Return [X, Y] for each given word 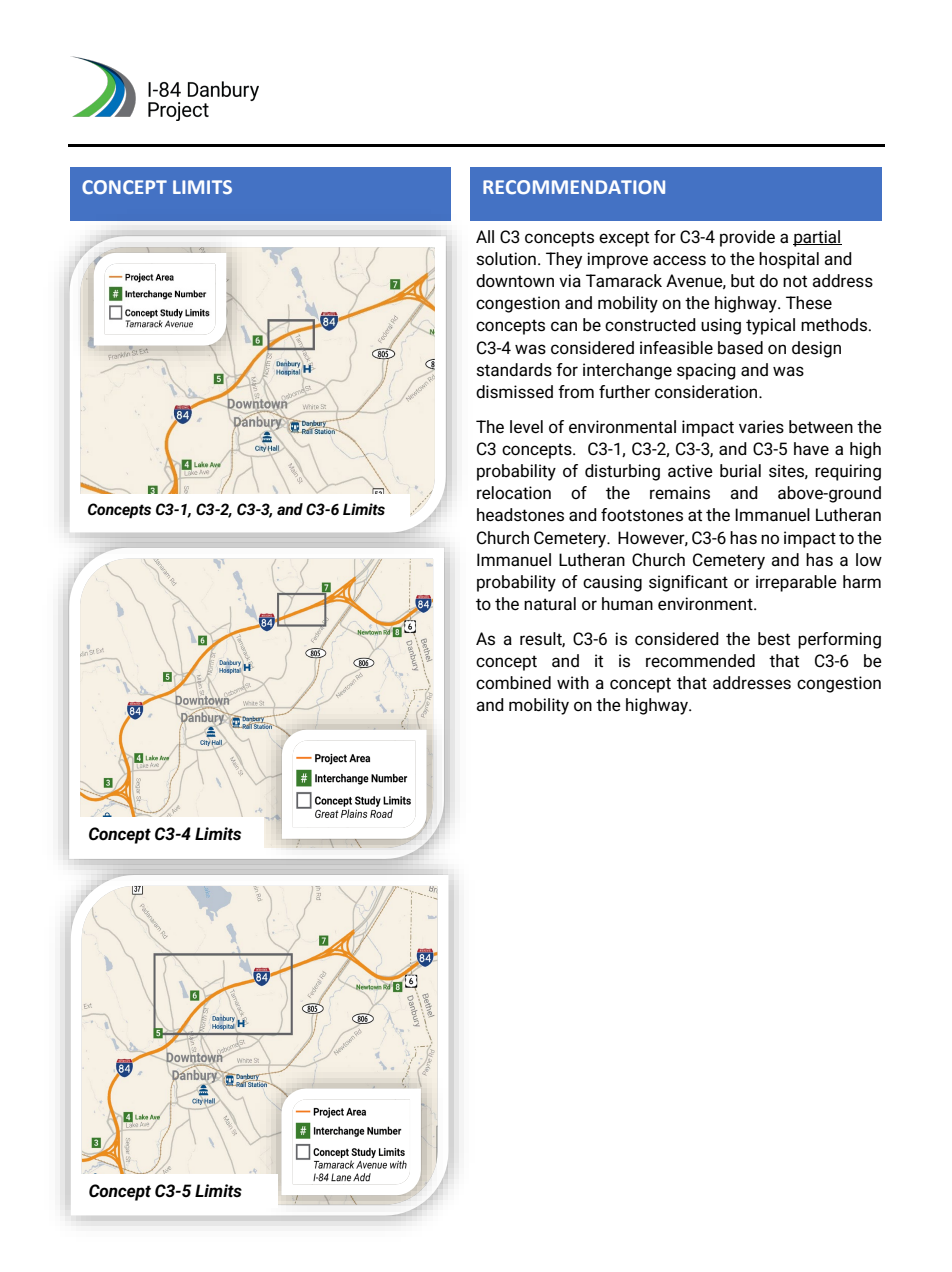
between [821, 427]
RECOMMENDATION [574, 187]
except [624, 239]
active [690, 471]
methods [835, 325]
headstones [520, 515]
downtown [515, 280]
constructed [650, 325]
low [869, 559]
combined [513, 683]
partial [817, 238]
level [526, 427]
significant [688, 583]
